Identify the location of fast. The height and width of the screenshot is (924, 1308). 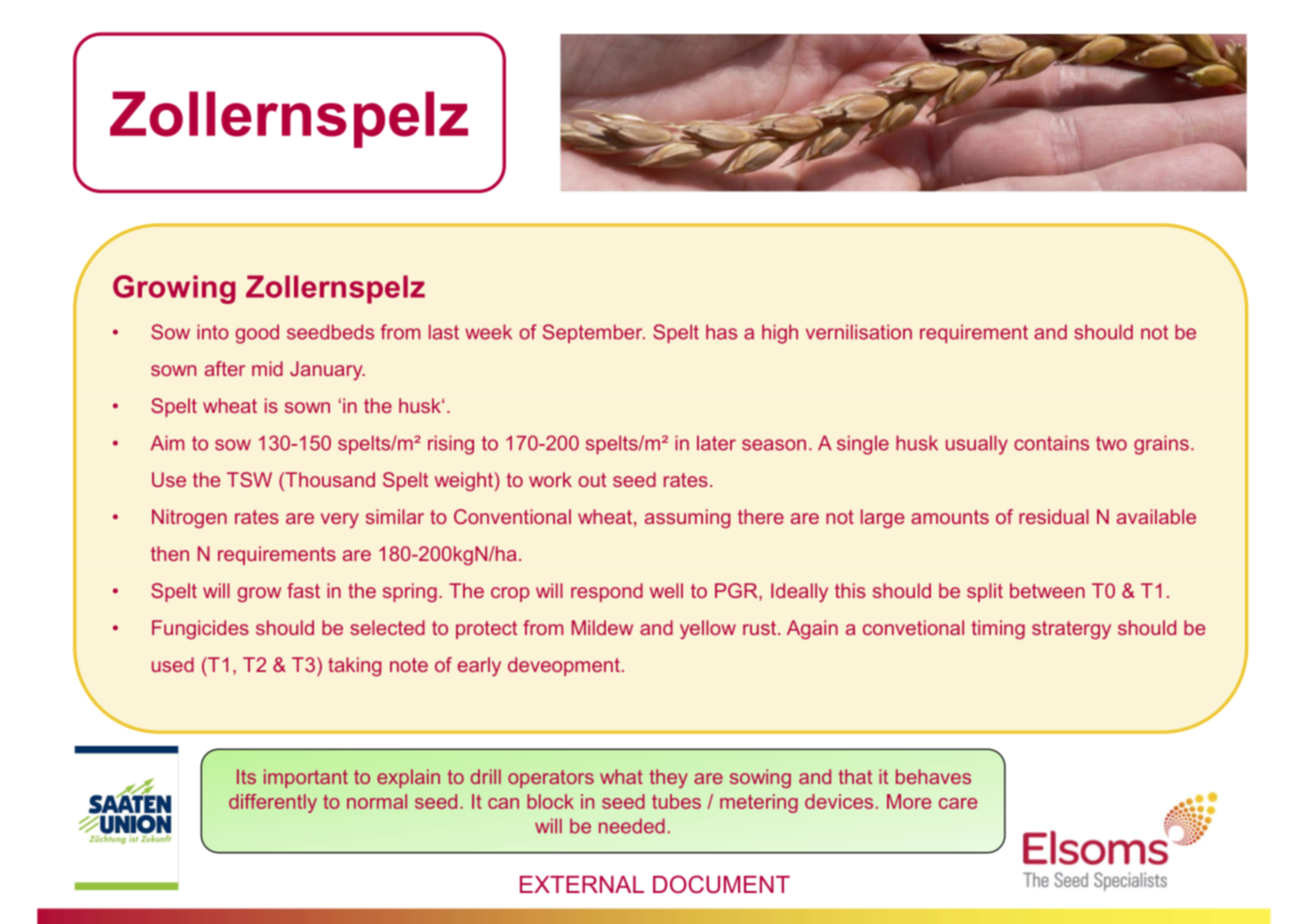
(303, 590).
